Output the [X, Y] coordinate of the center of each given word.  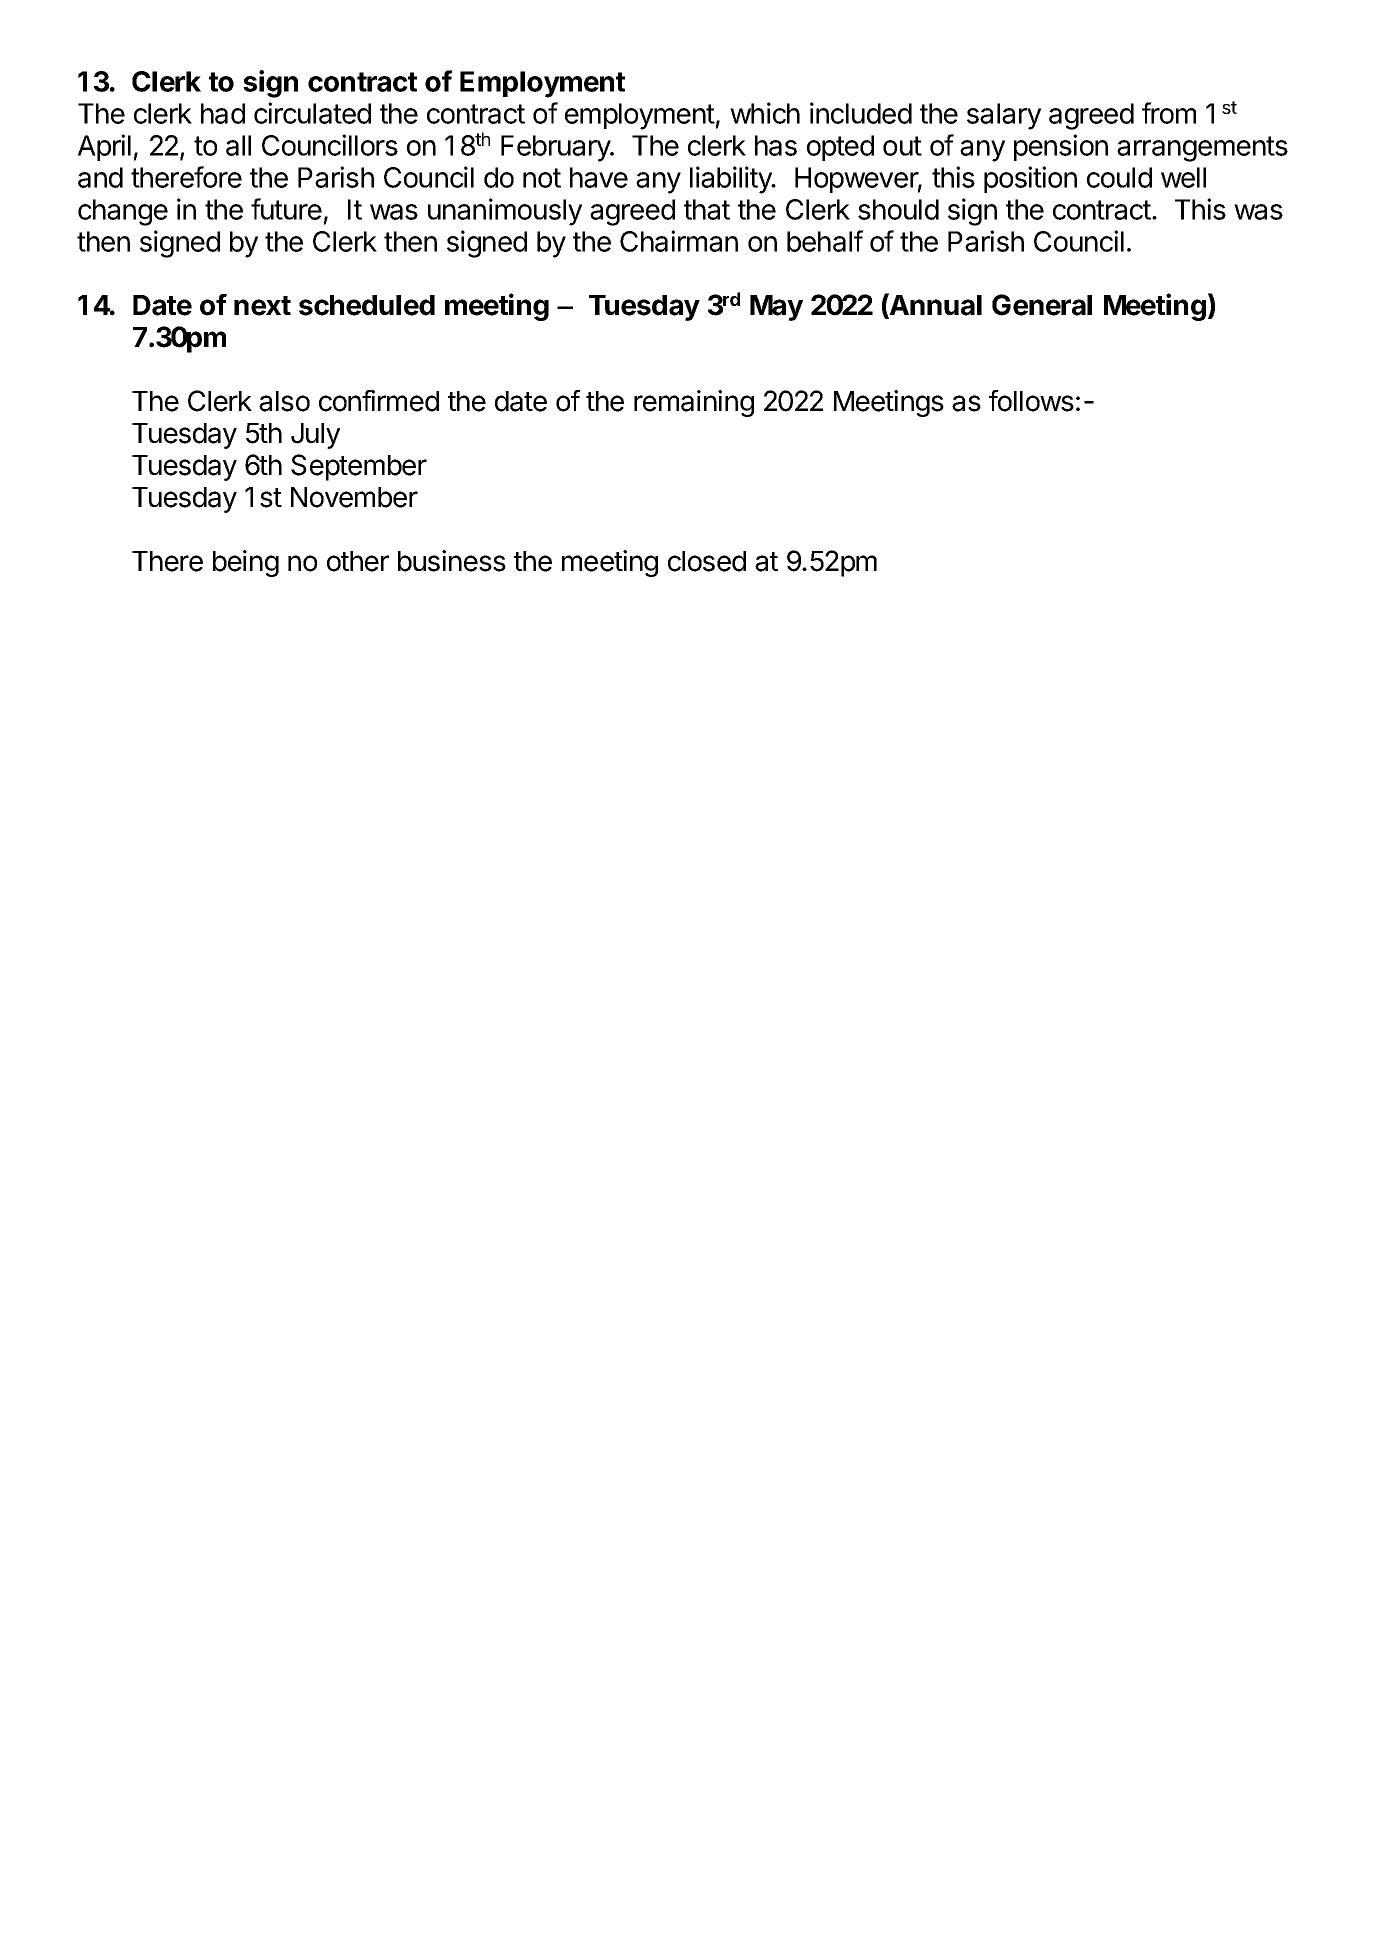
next [262, 306]
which [765, 113]
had [223, 113]
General [1042, 305]
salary [1004, 116]
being [246, 563]
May [776, 308]
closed [707, 561]
